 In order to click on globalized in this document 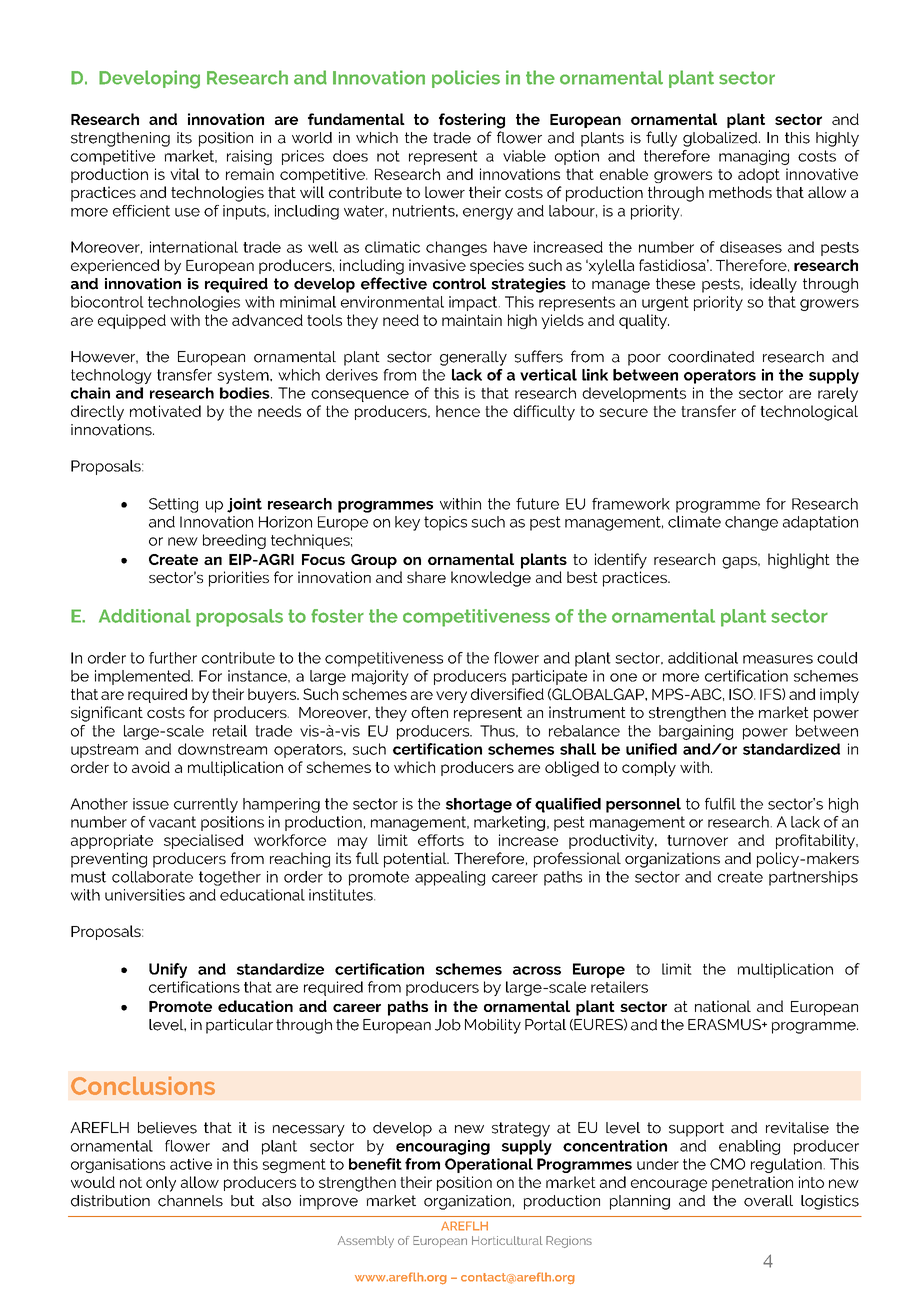, I will do `click(720, 139)`.
